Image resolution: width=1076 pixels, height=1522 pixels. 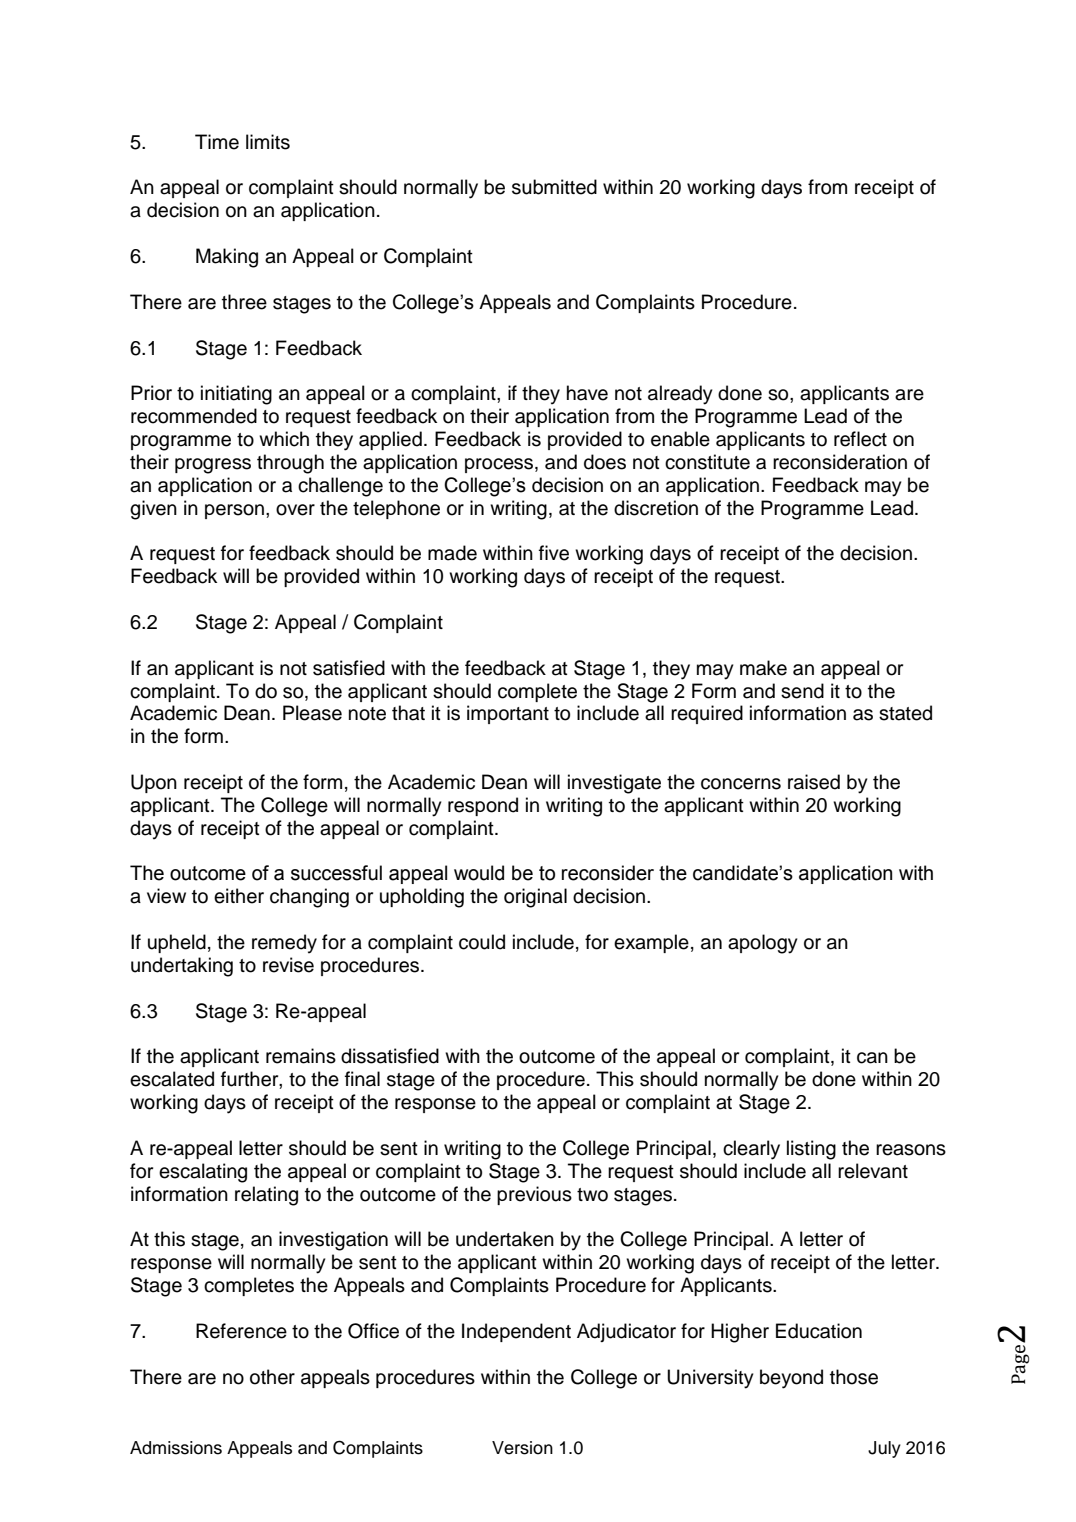 I want to click on limits, so click(x=268, y=142).
